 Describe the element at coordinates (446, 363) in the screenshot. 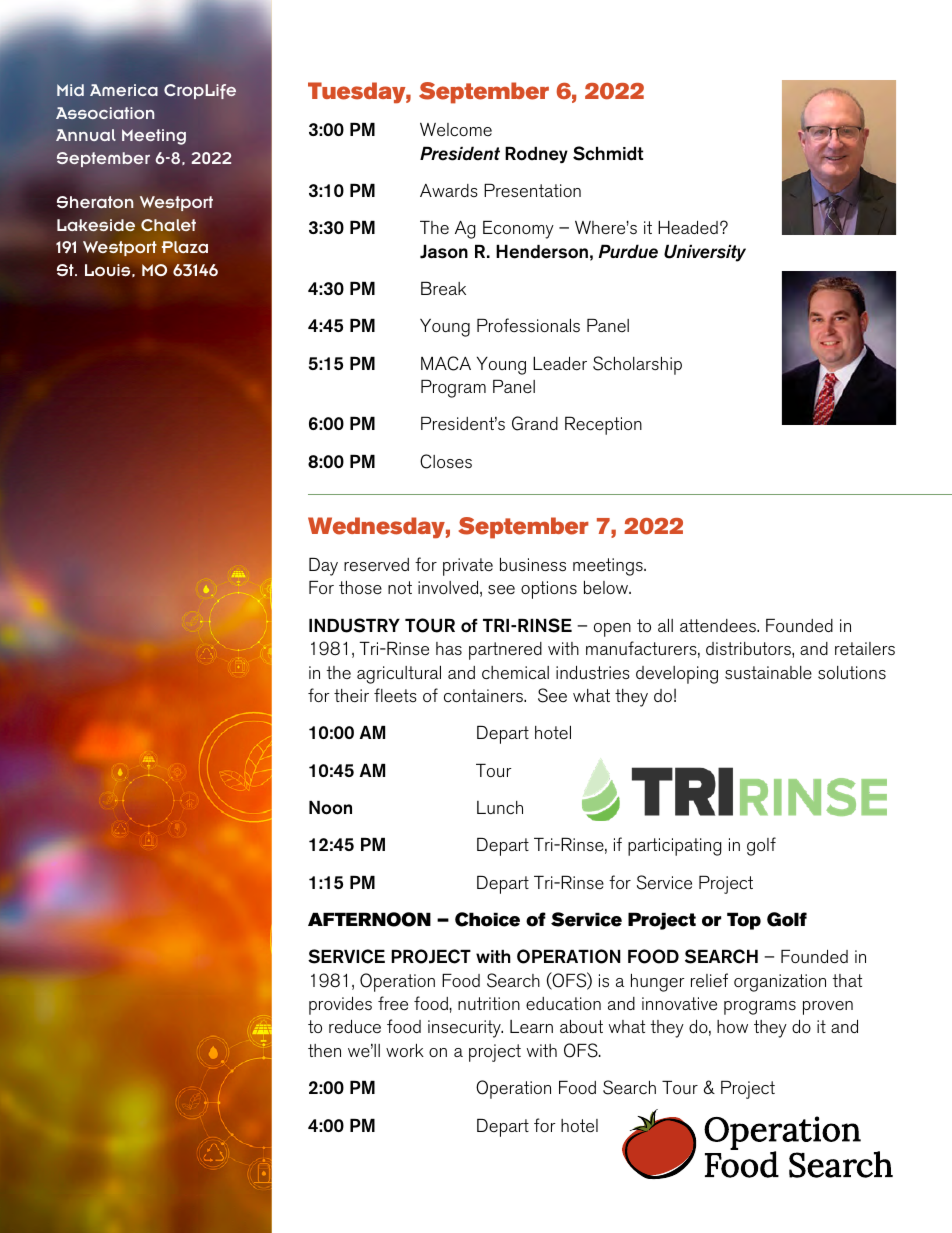

I see `MACA` at that location.
